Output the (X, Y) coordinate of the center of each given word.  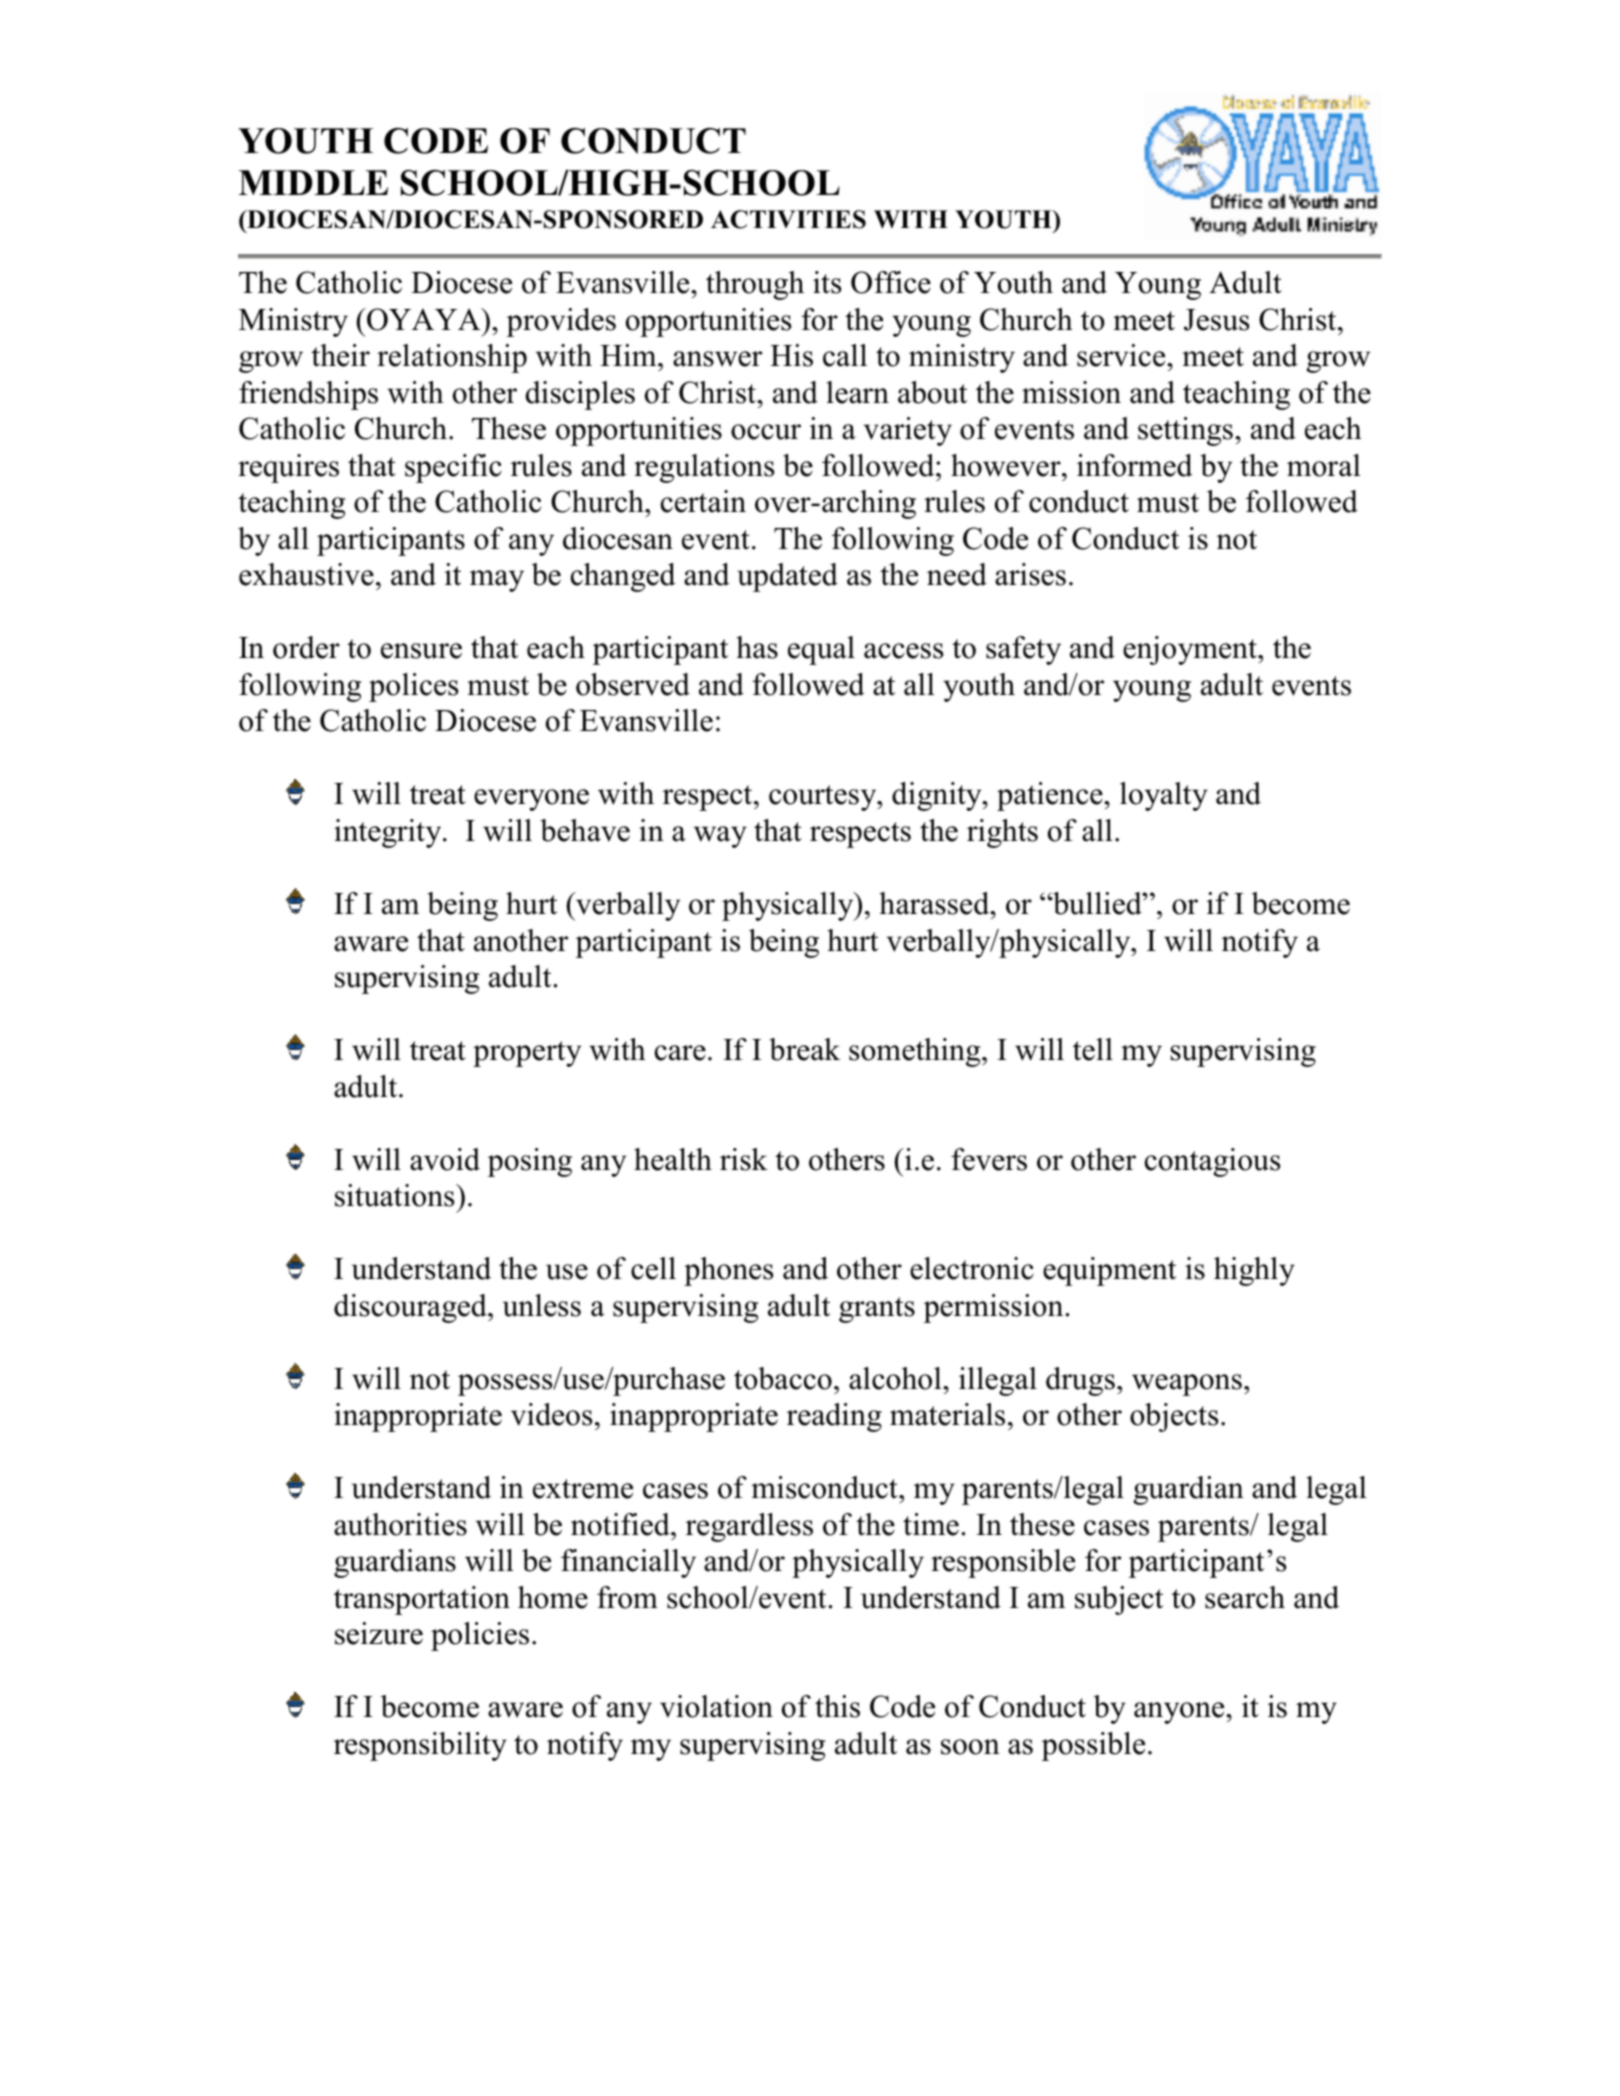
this (837, 1706)
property (527, 1054)
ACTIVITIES (788, 219)
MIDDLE (313, 182)
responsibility (420, 1746)
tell (1093, 1049)
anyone (1180, 1713)
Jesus (1216, 320)
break (804, 1049)
